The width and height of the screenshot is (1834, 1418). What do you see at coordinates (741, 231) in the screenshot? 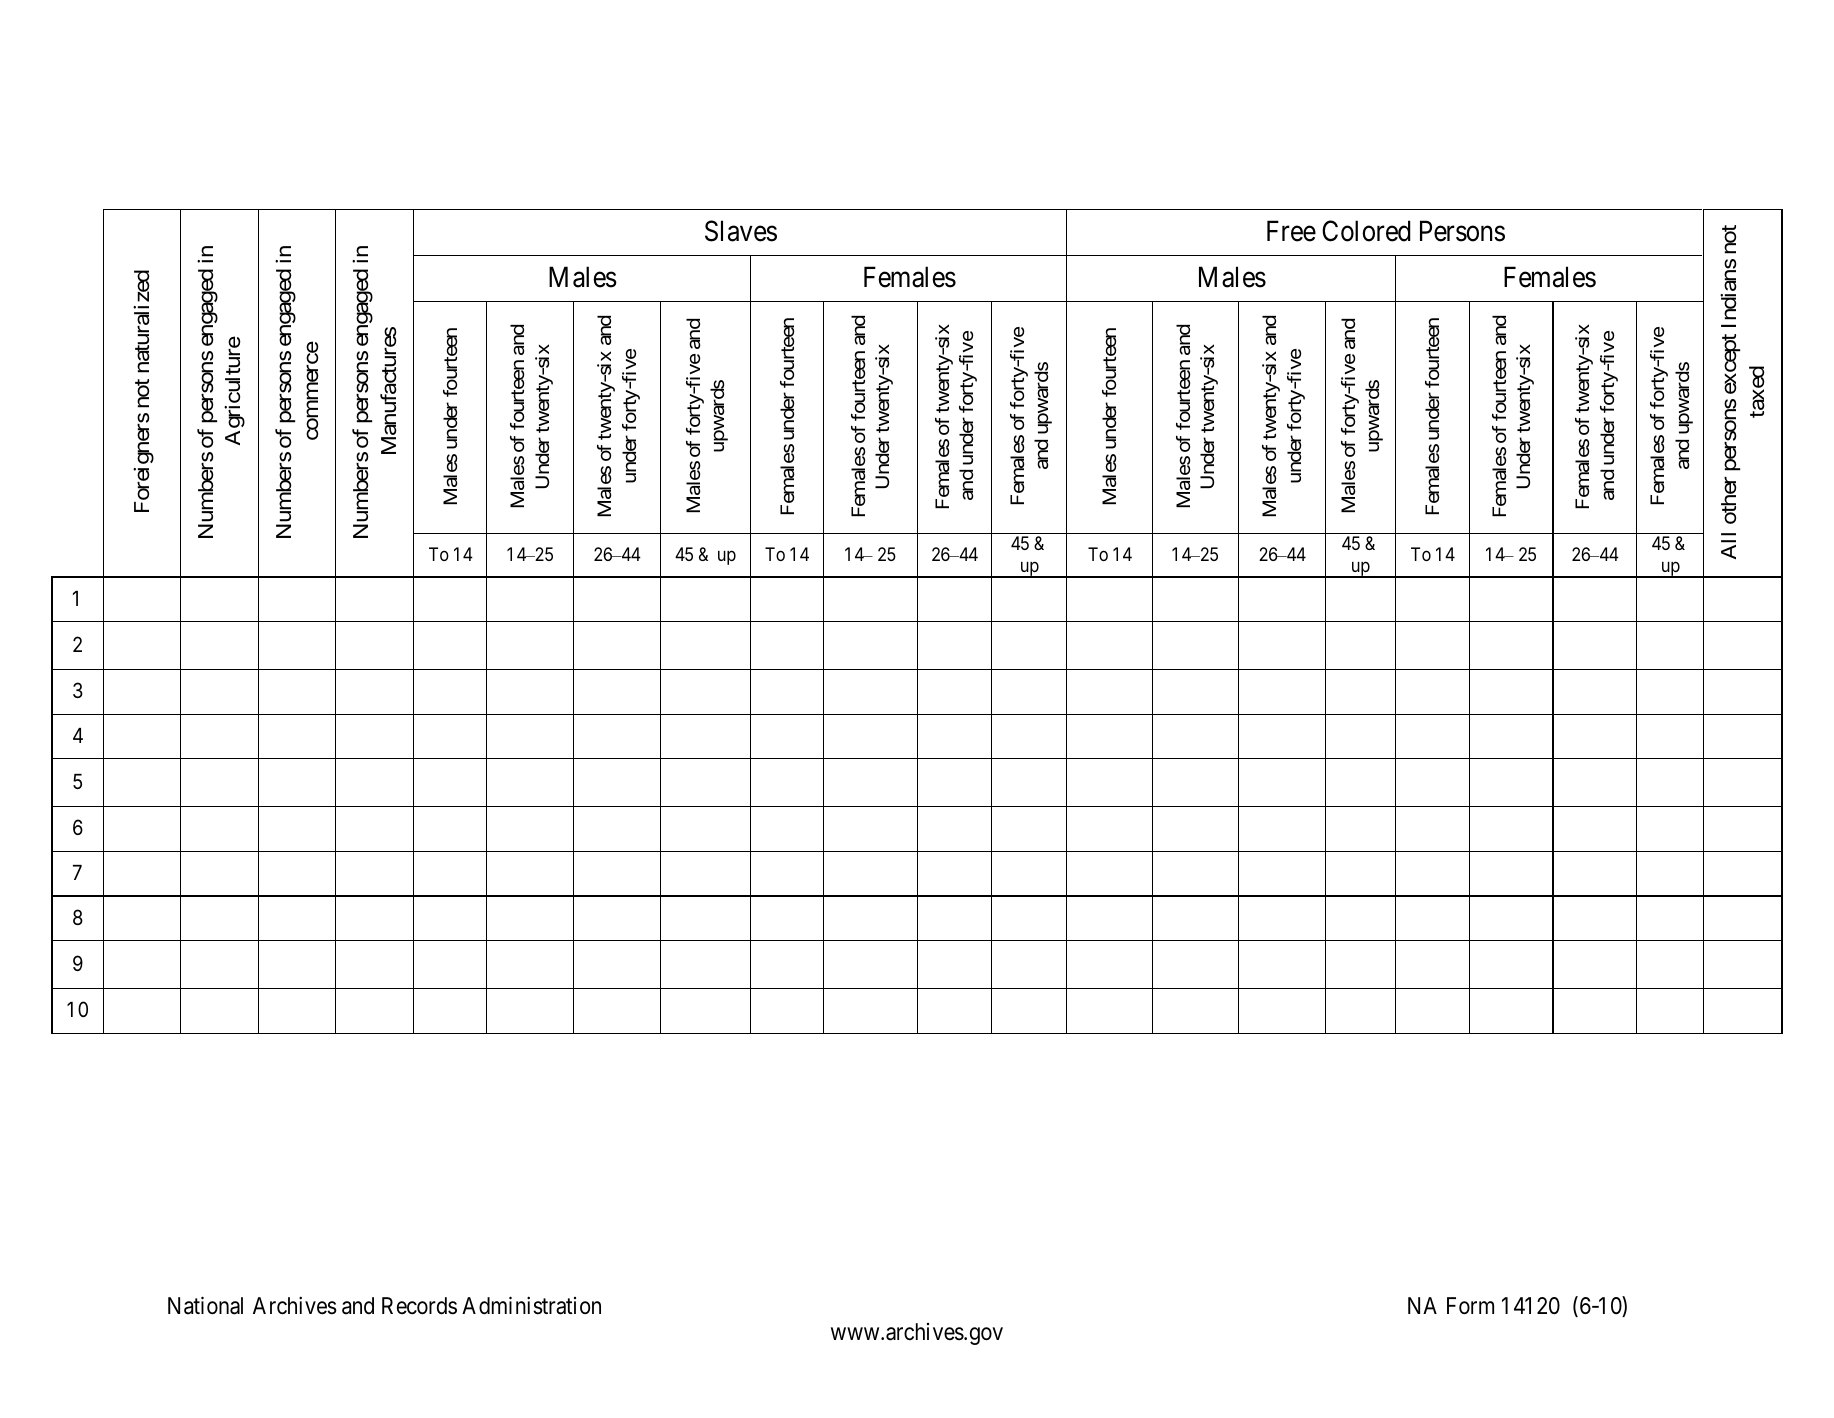
I see `Slaves` at bounding box center [741, 231].
